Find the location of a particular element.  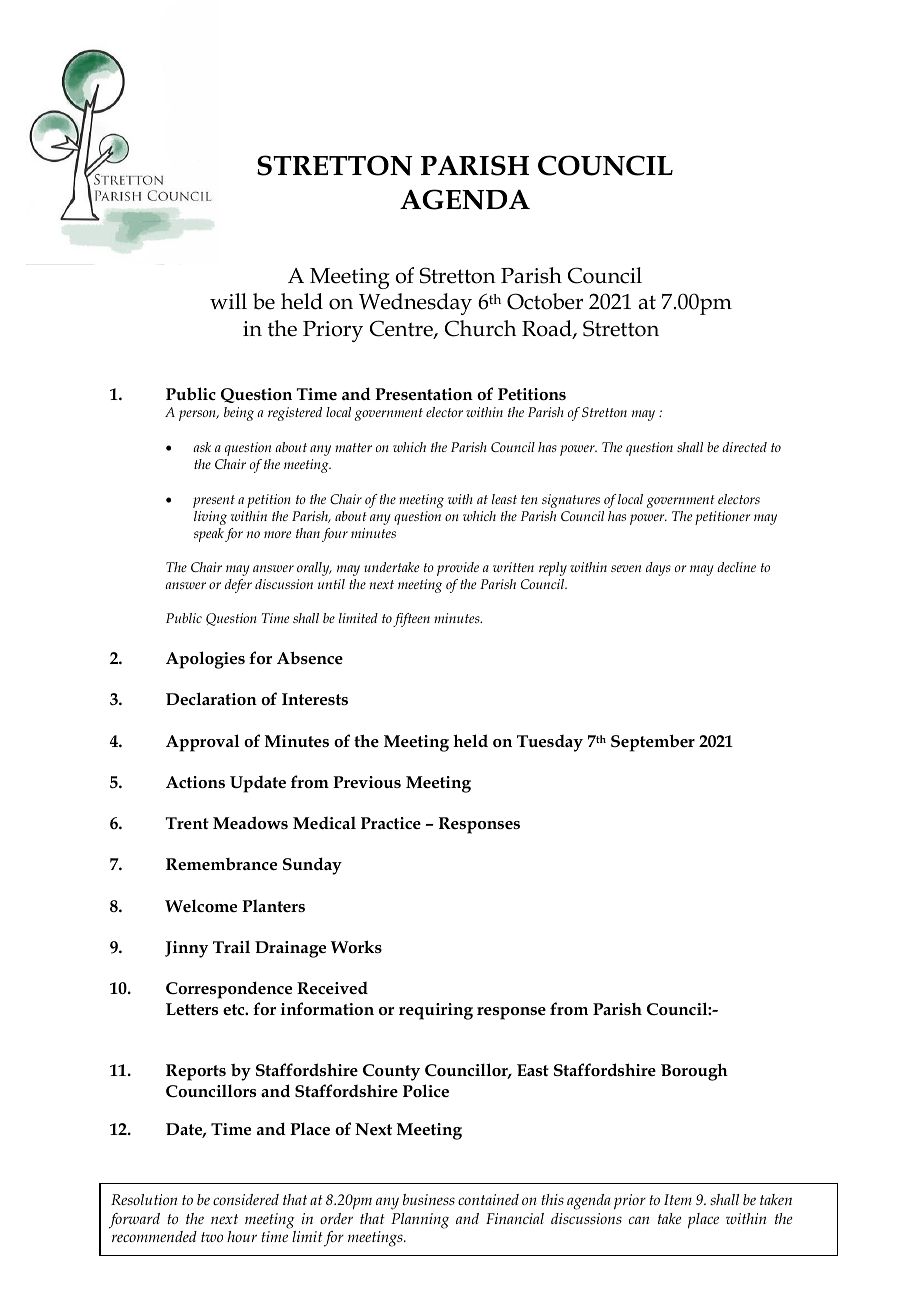

provide is located at coordinates (458, 569).
